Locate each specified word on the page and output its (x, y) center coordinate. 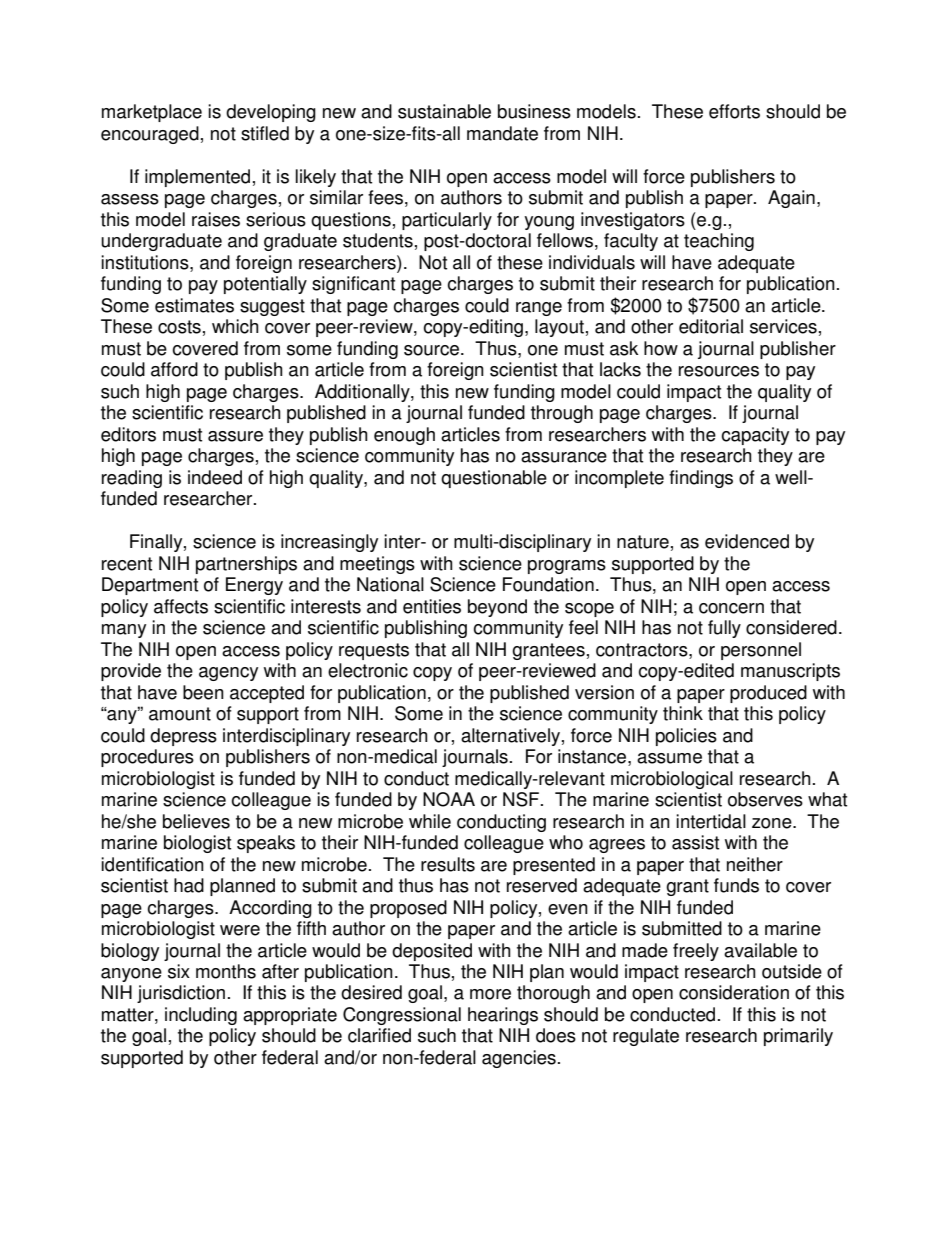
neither (755, 864)
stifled (265, 133)
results (448, 864)
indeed (215, 477)
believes (196, 821)
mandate (502, 133)
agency (228, 674)
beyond (497, 608)
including (201, 1016)
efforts (734, 111)
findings (701, 479)
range (539, 309)
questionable (494, 479)
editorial (711, 326)
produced (768, 694)
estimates (194, 305)
